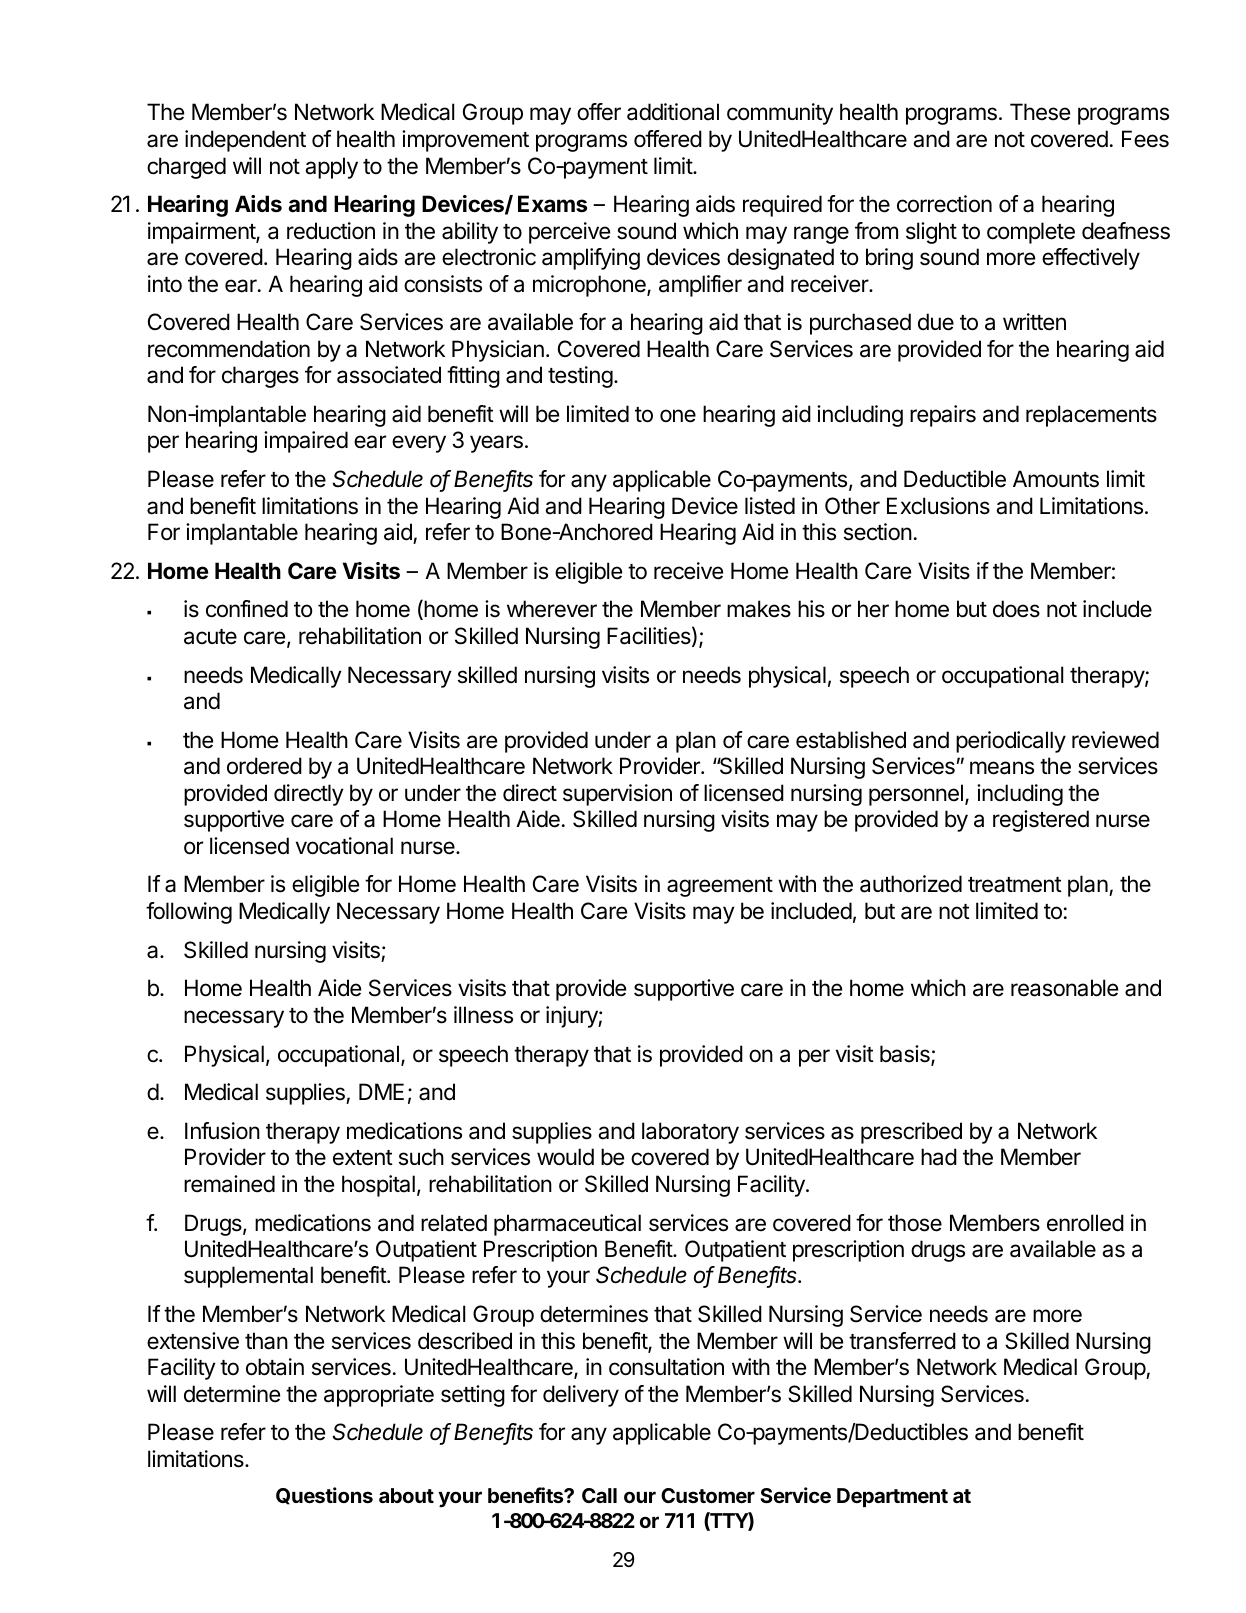  What do you see at coordinates (673, 112) in the screenshot?
I see `additional` at bounding box center [673, 112].
